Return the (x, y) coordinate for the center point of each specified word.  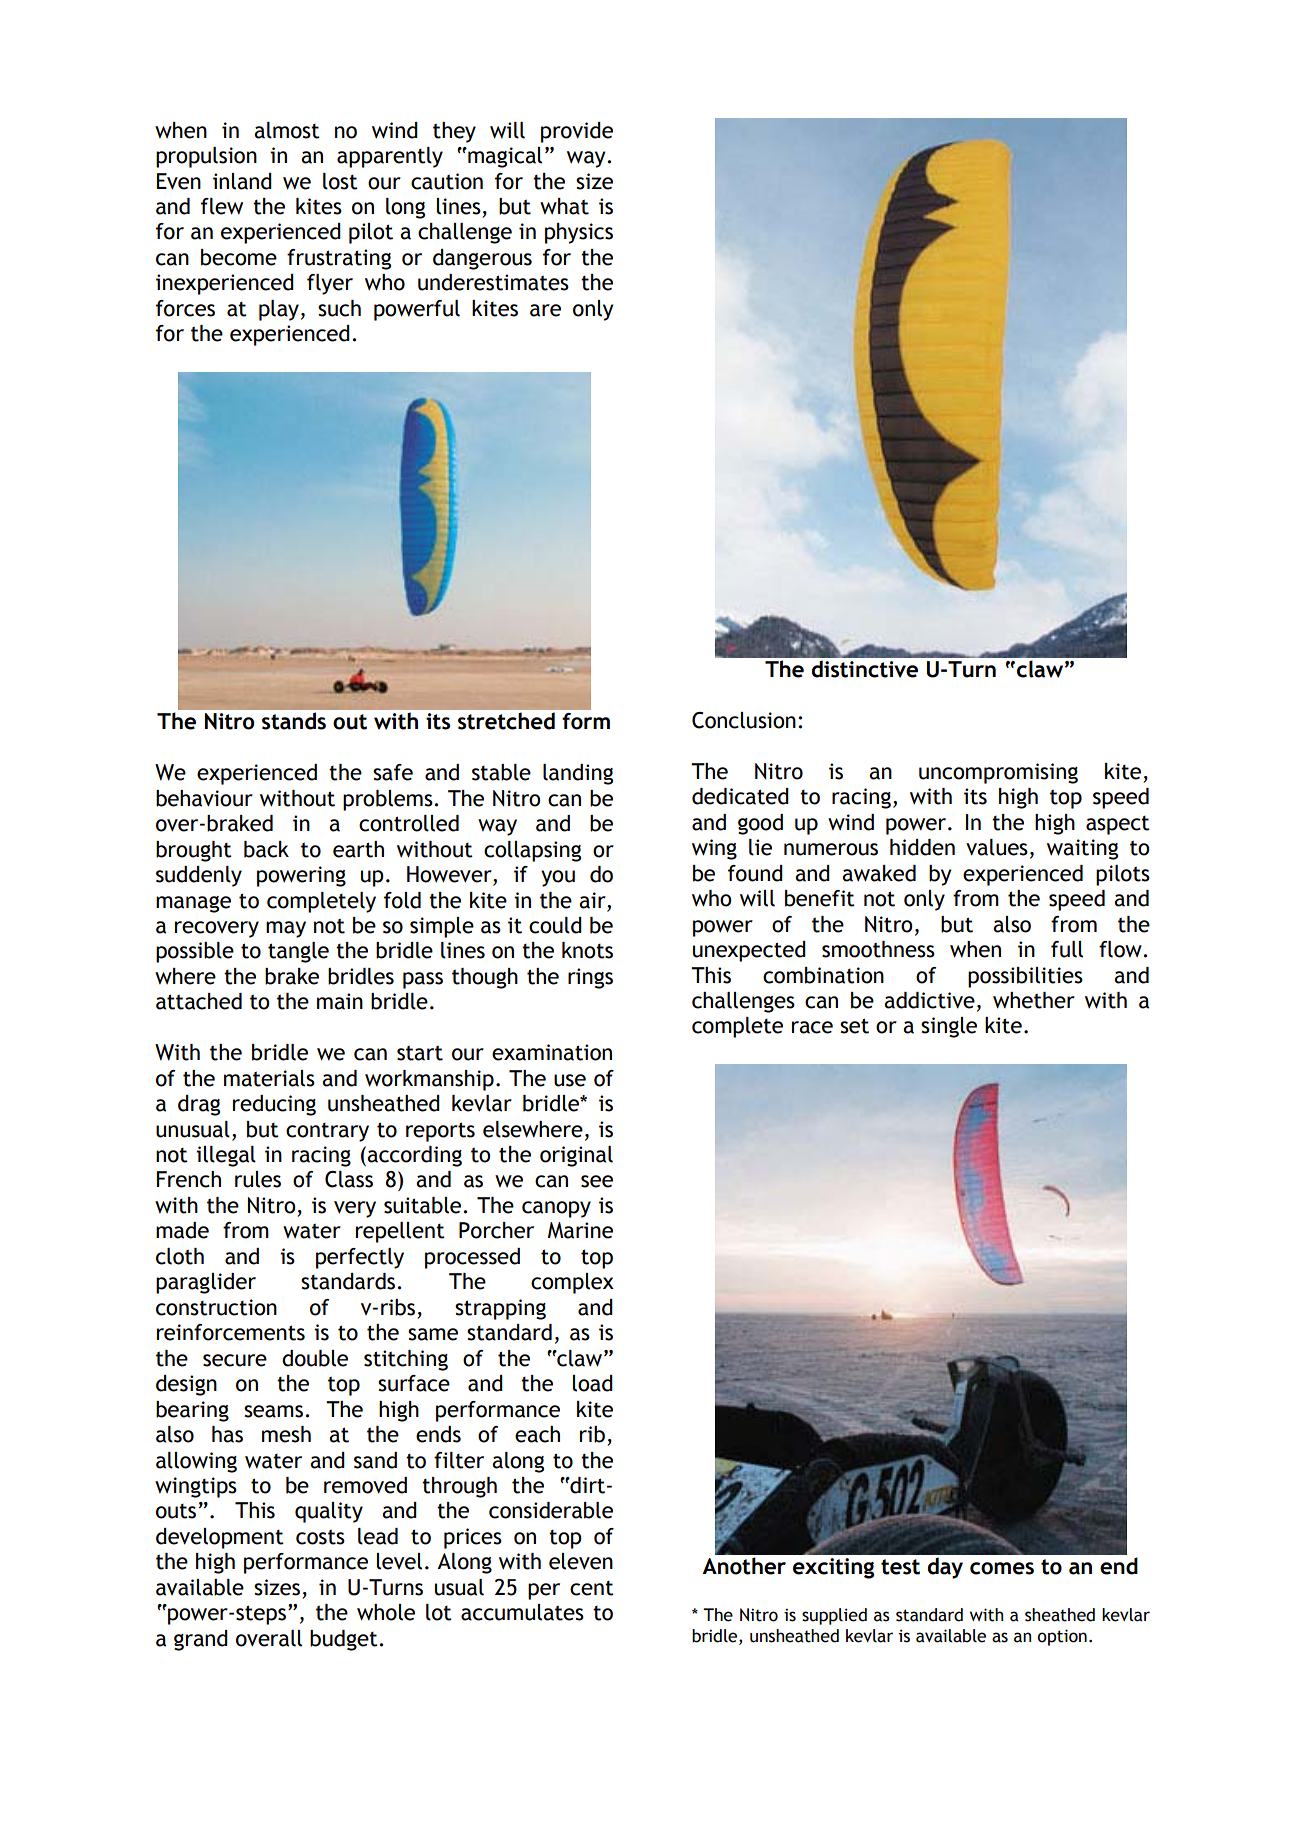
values (997, 847)
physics (579, 233)
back (266, 849)
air (593, 900)
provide (577, 132)
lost (340, 181)
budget (345, 1640)
